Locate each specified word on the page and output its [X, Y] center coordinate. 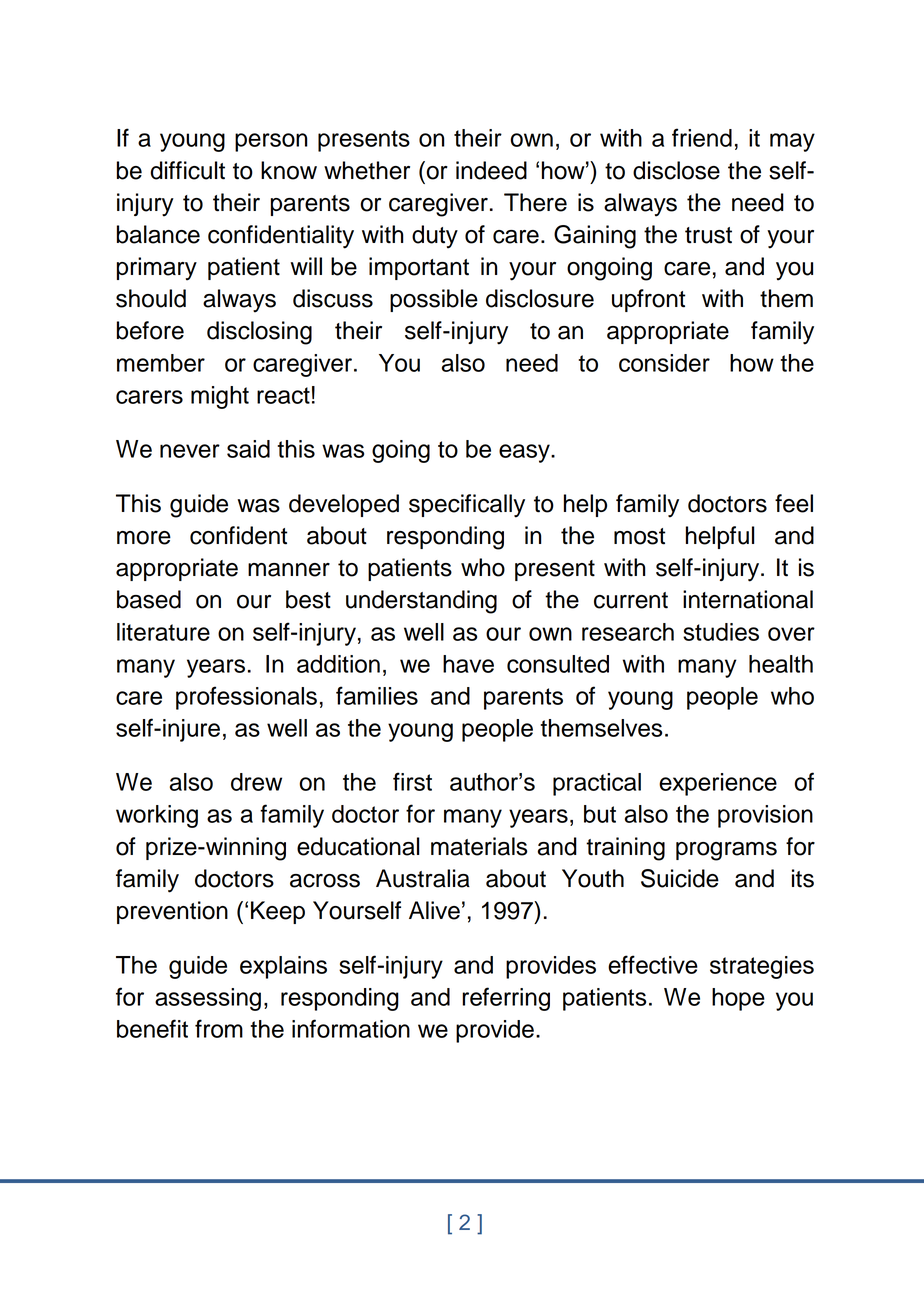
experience [718, 784]
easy [525, 453]
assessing [208, 999]
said [248, 449]
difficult [187, 170]
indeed [491, 170]
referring [506, 999]
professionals [246, 698]
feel [794, 503]
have [468, 664]
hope [738, 999]
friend [702, 137]
